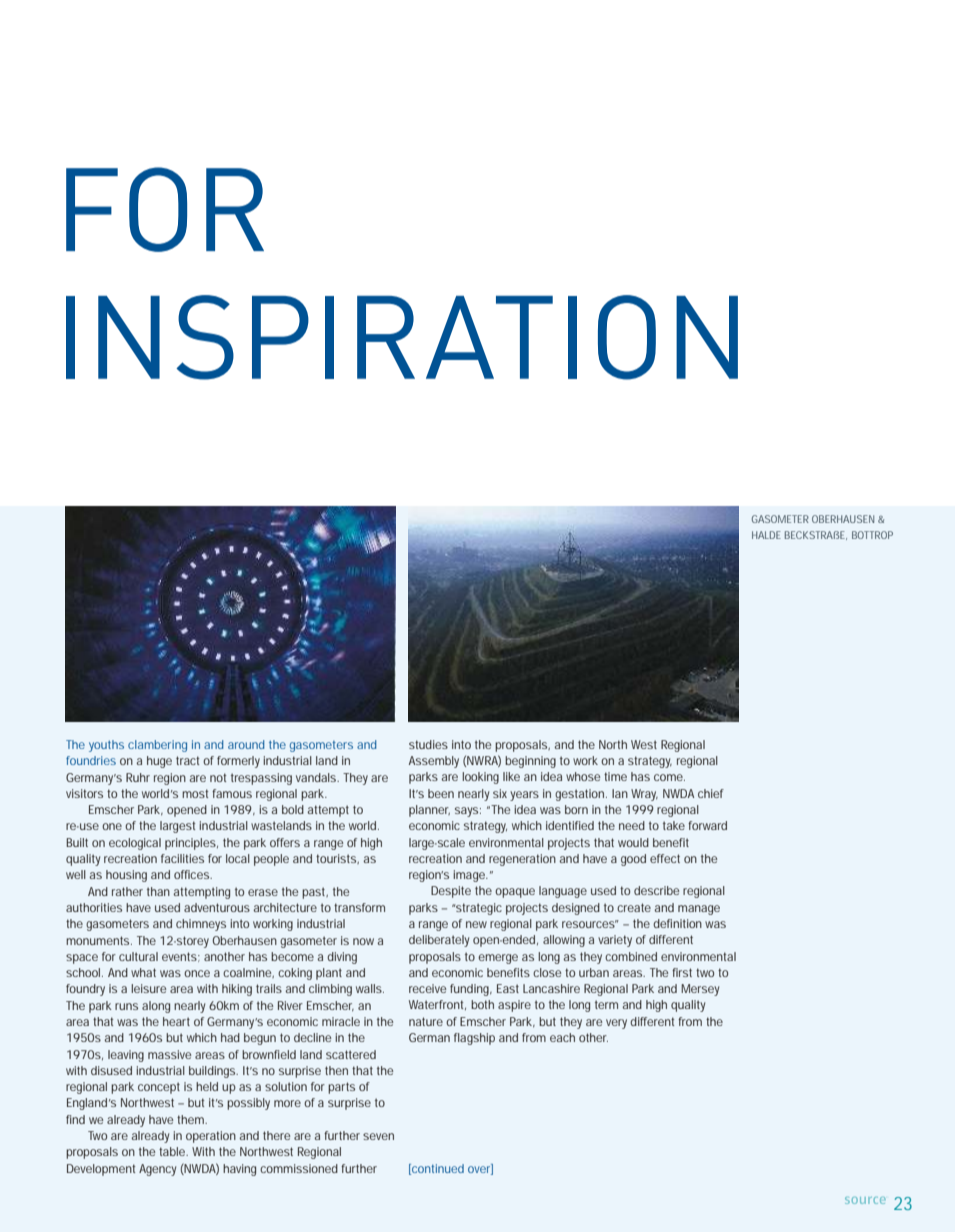 The image size is (955, 1232). I want to click on cultural, so click(138, 956).
